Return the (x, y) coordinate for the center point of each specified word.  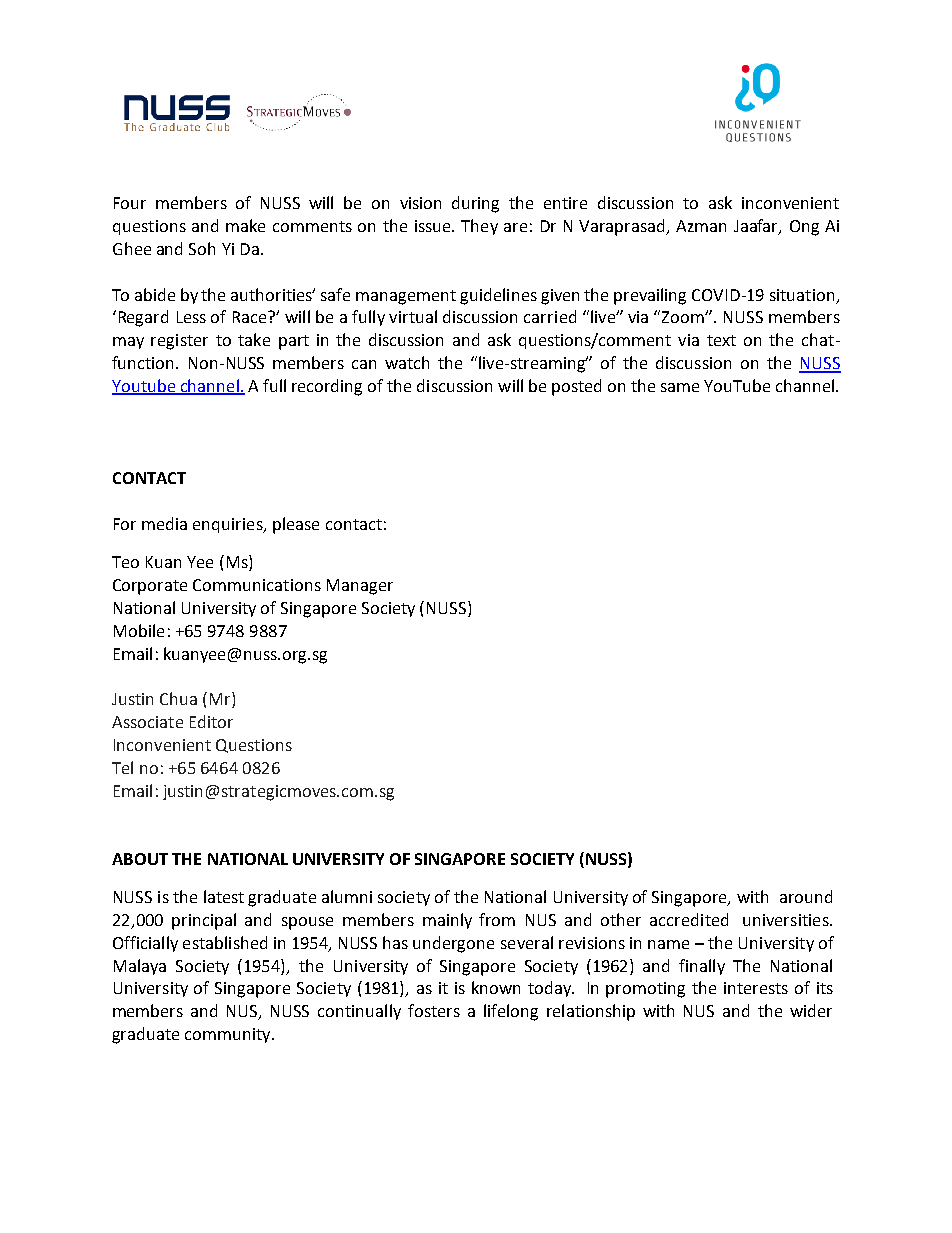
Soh (202, 248)
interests (756, 988)
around (806, 896)
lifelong (511, 1012)
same (680, 387)
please (296, 525)
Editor (211, 721)
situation (802, 295)
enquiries (229, 525)
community (229, 1035)
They (479, 227)
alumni (347, 896)
